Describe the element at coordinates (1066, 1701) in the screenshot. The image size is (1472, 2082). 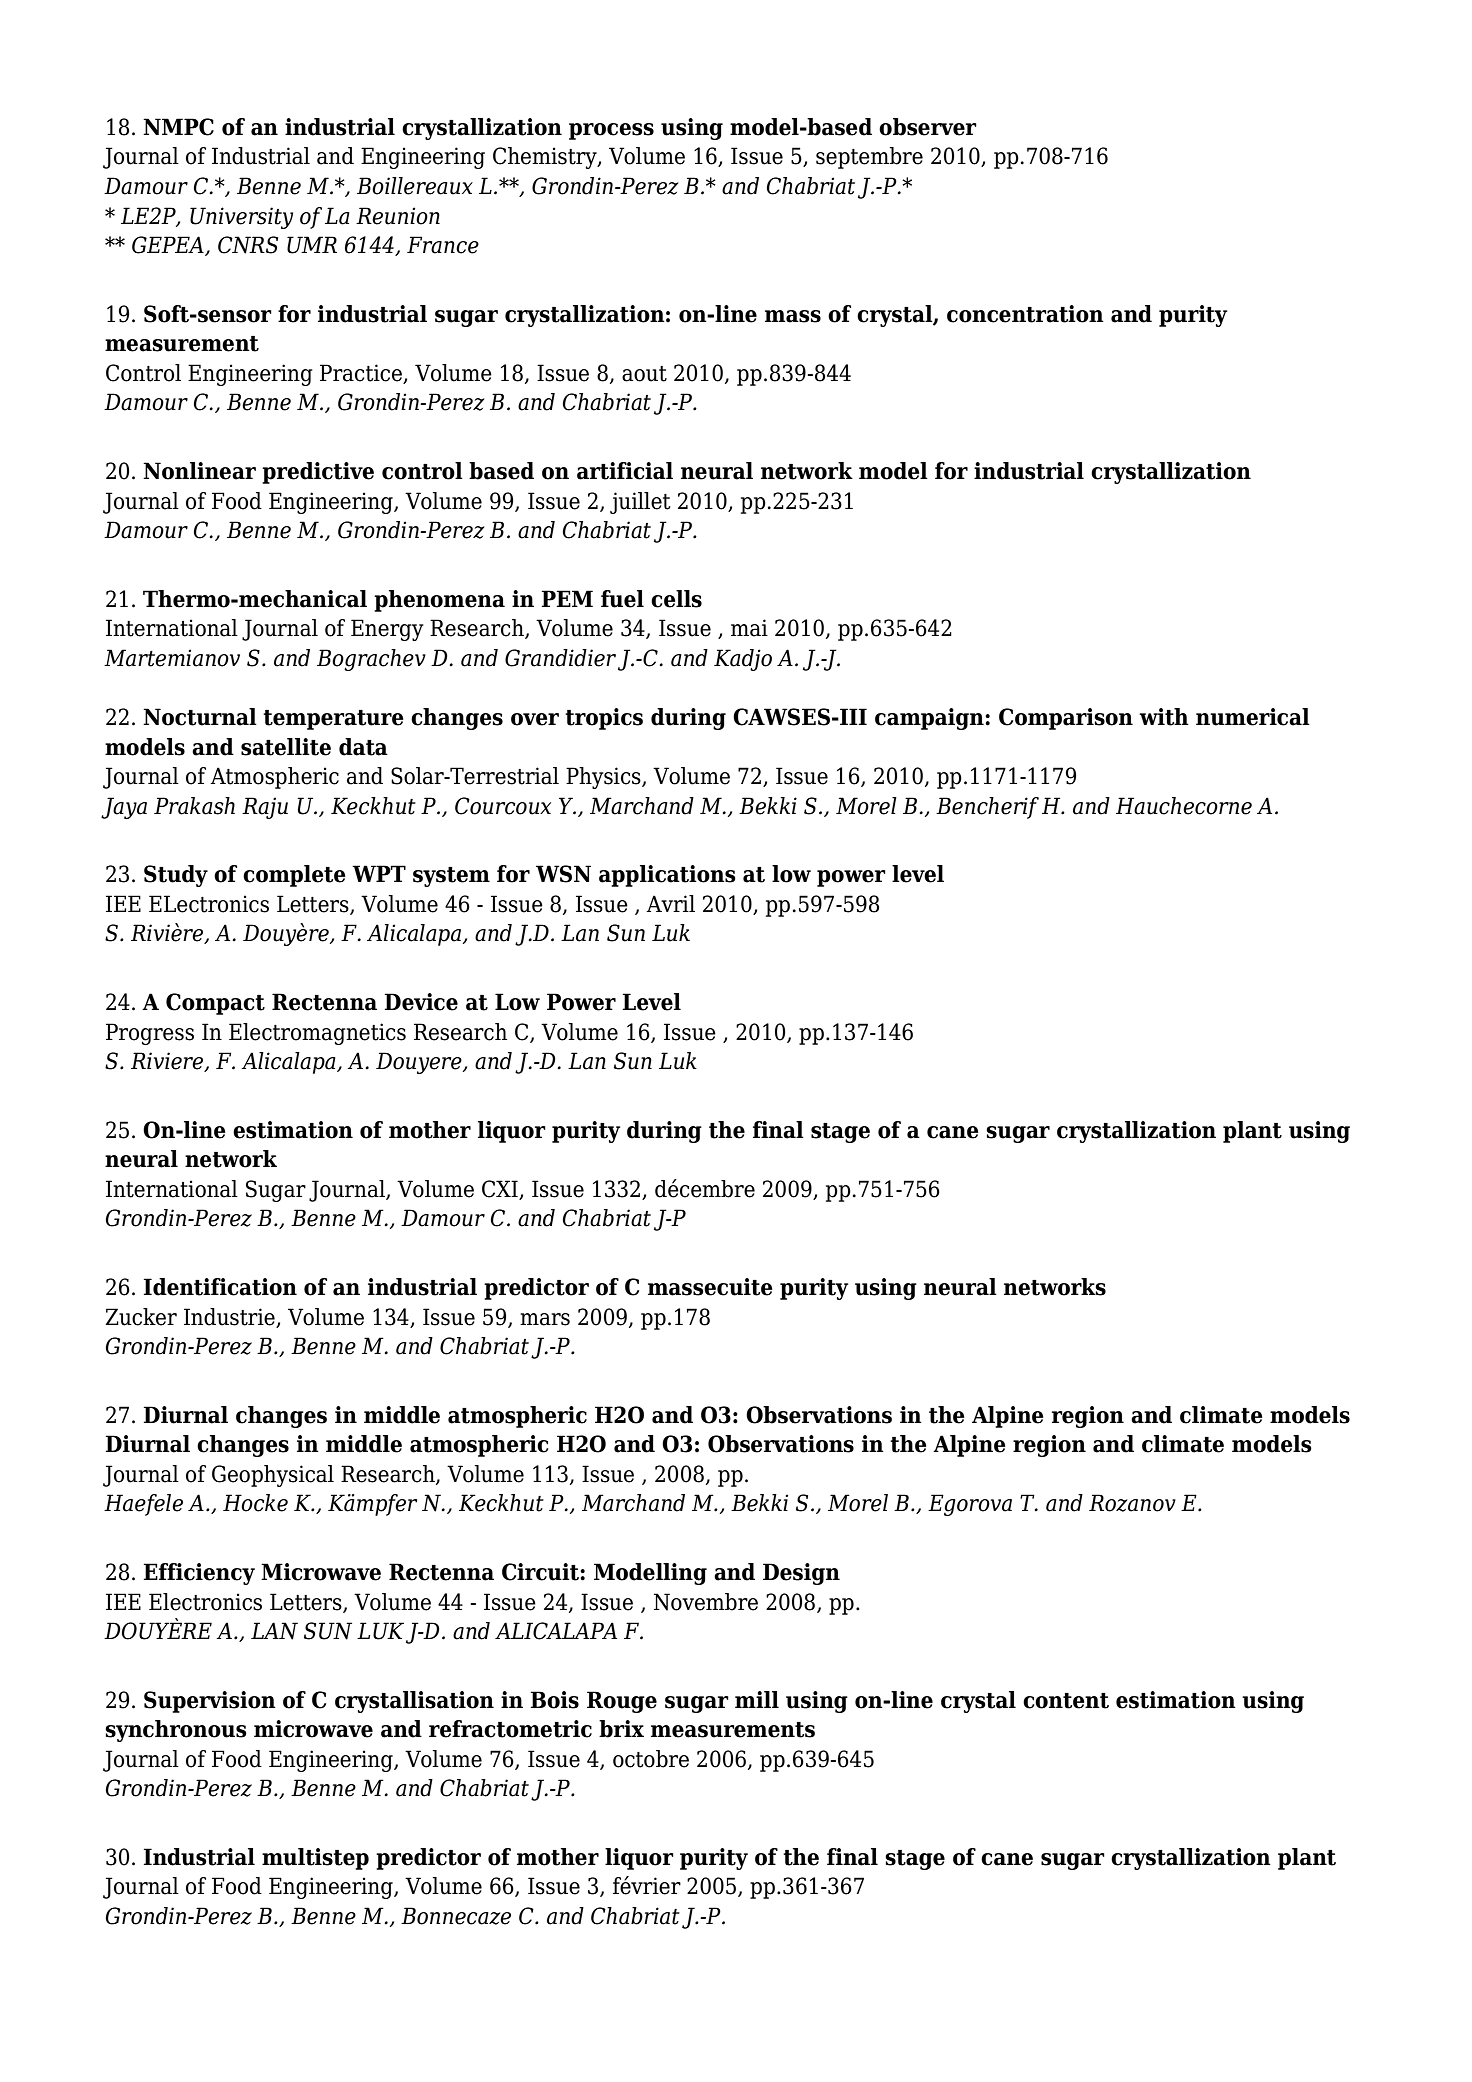
I see `content` at that location.
